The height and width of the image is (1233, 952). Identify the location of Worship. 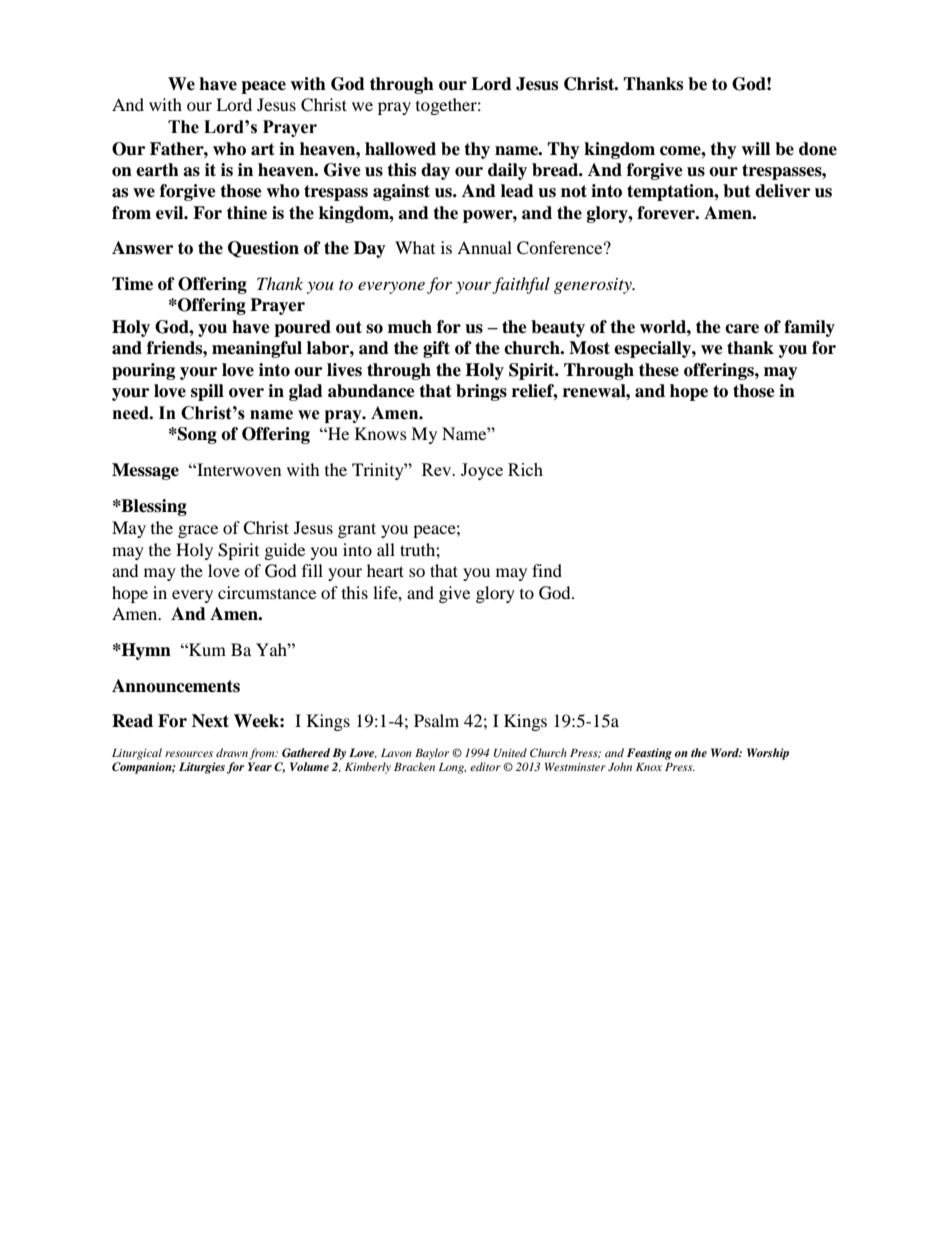
(768, 754).
